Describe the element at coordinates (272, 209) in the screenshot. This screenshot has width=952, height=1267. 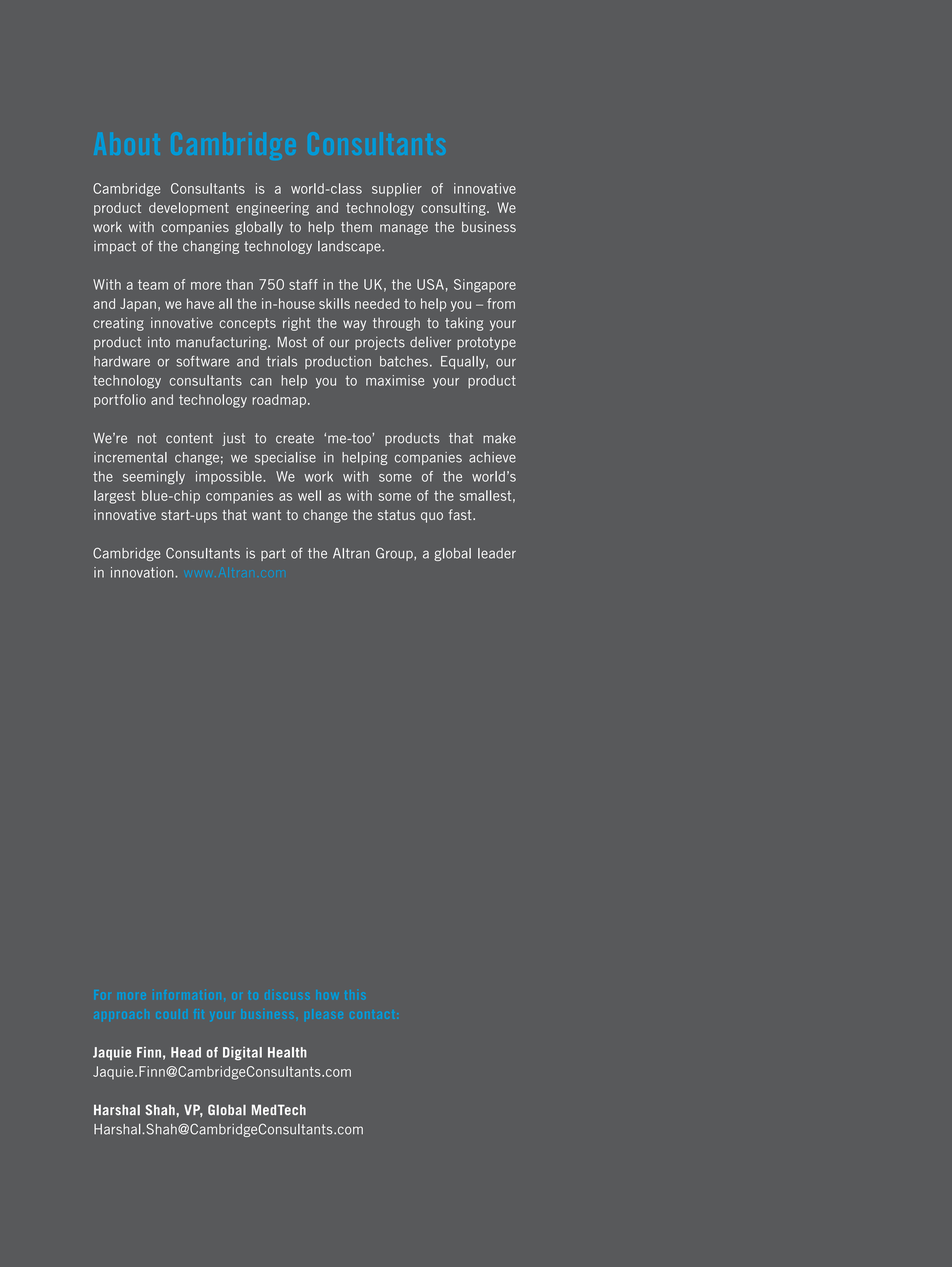
I see `engineering` at that location.
